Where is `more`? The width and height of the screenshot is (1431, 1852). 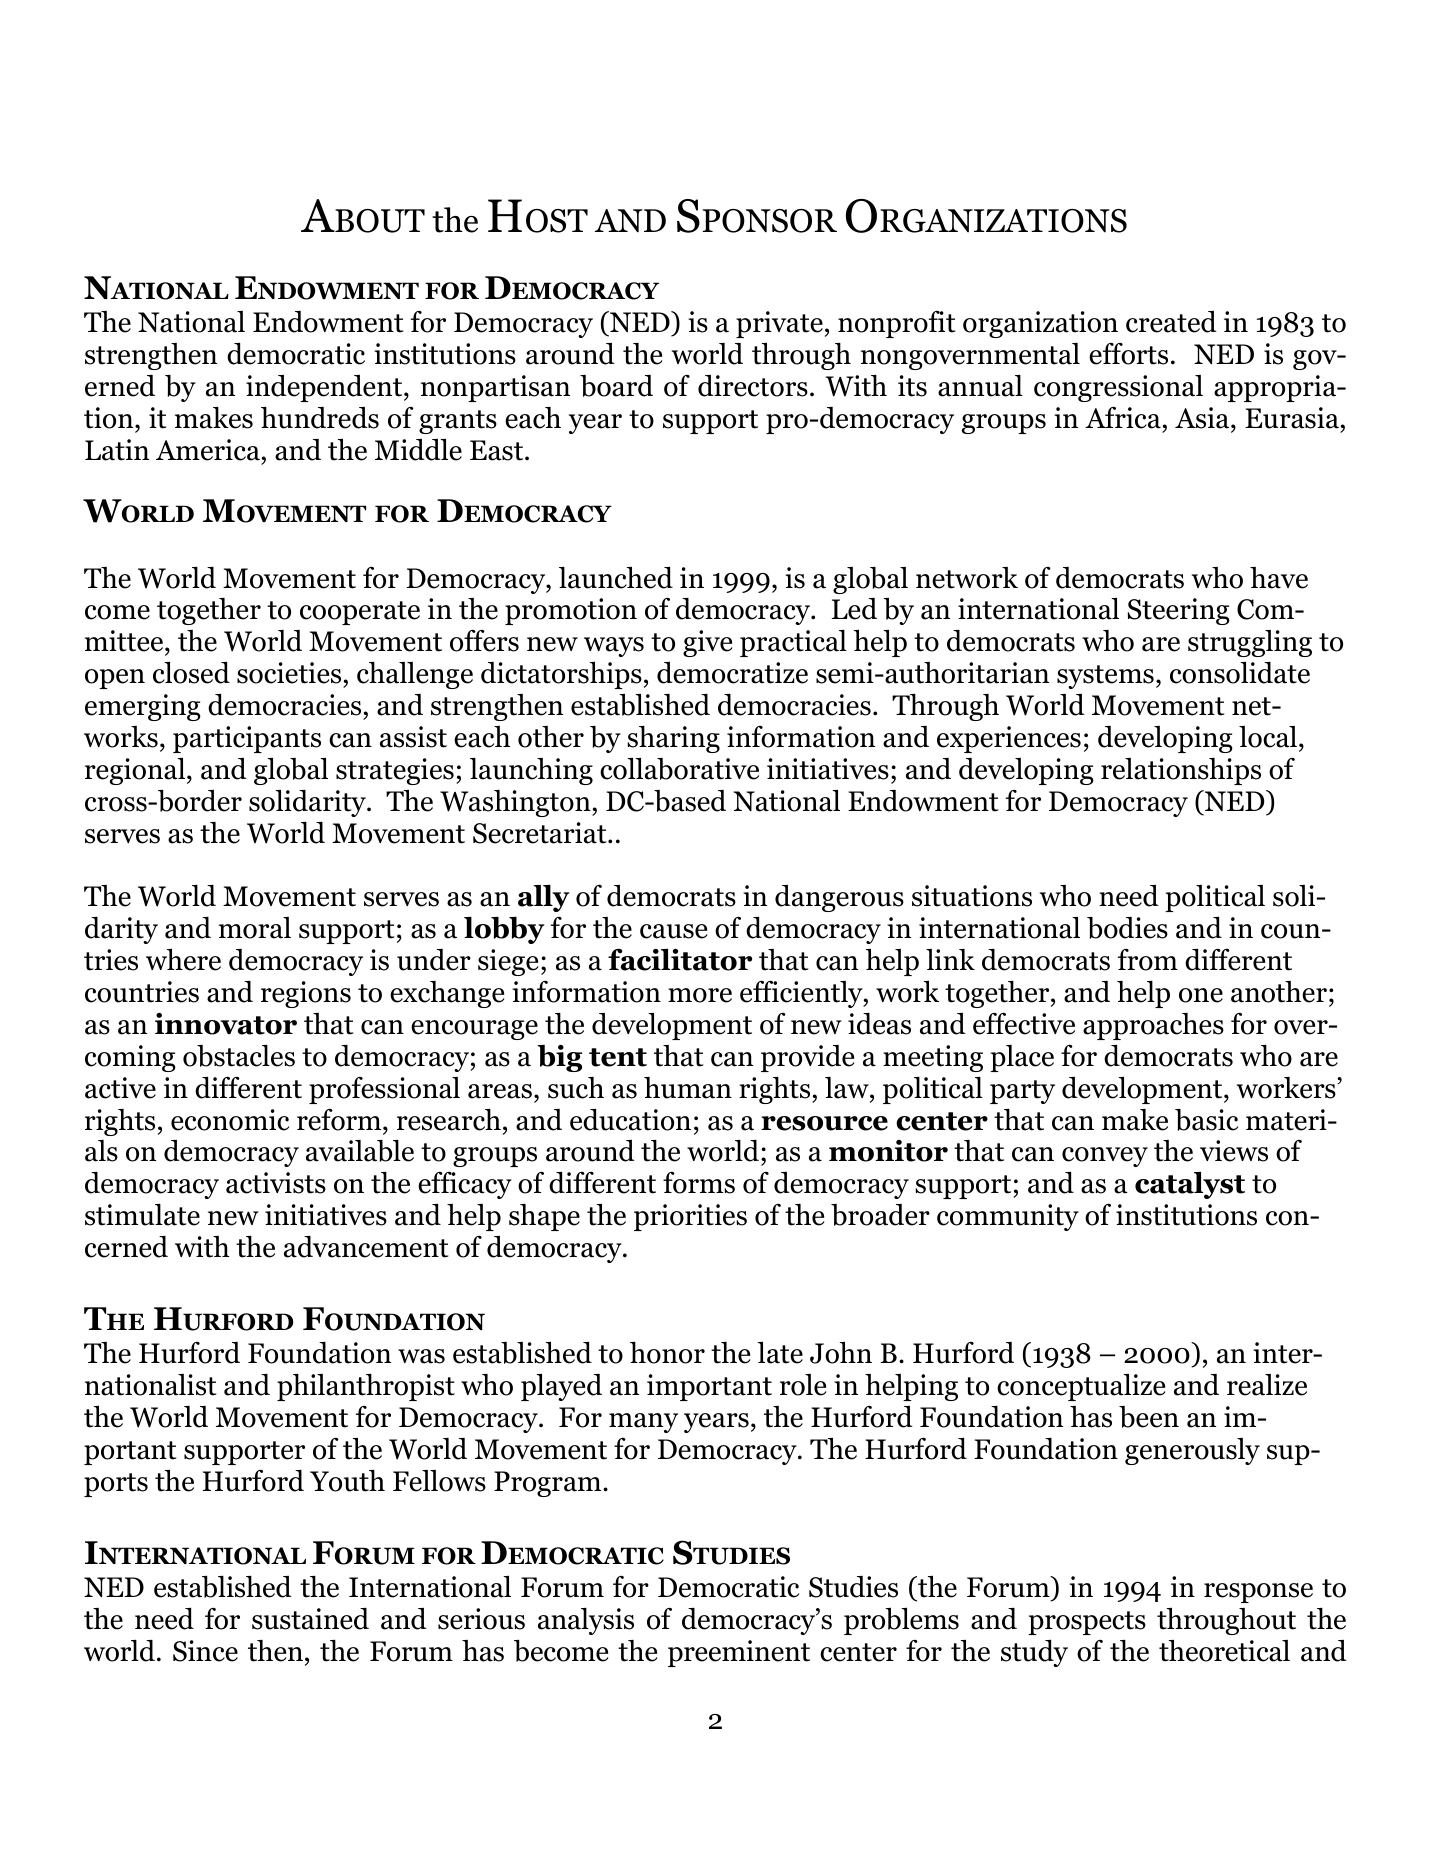 more is located at coordinates (700, 995).
